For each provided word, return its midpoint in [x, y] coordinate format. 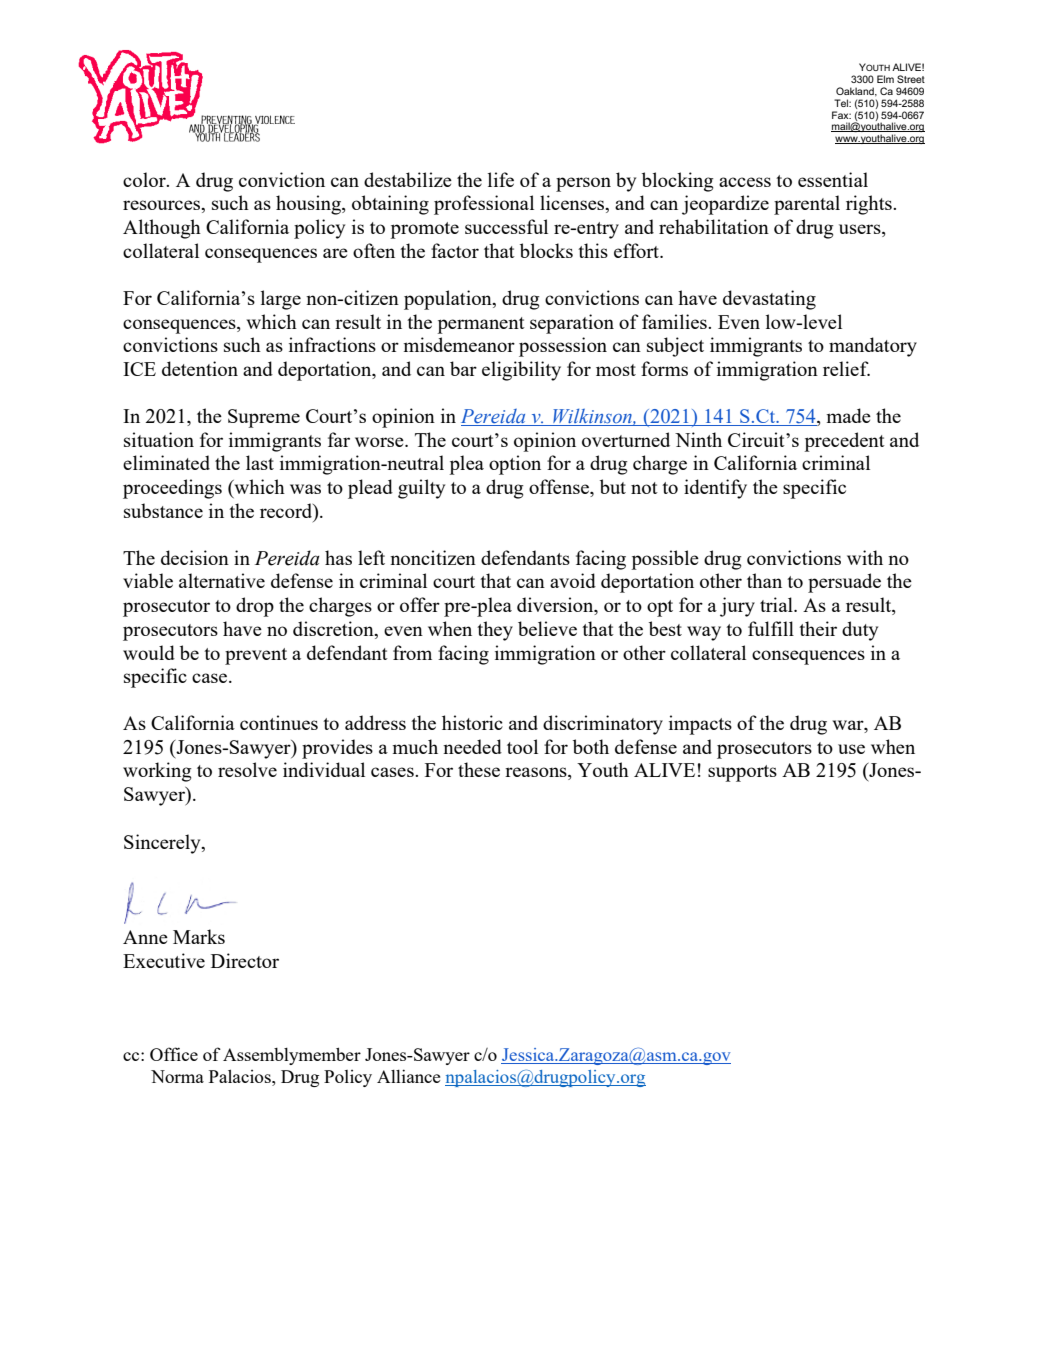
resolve [247, 769]
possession [563, 347]
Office [174, 1054]
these [479, 769]
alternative [222, 580]
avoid [573, 580]
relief [846, 368]
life [501, 179]
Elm [885, 79]
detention [200, 368]
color [145, 179]
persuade [844, 583]
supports [742, 773]
